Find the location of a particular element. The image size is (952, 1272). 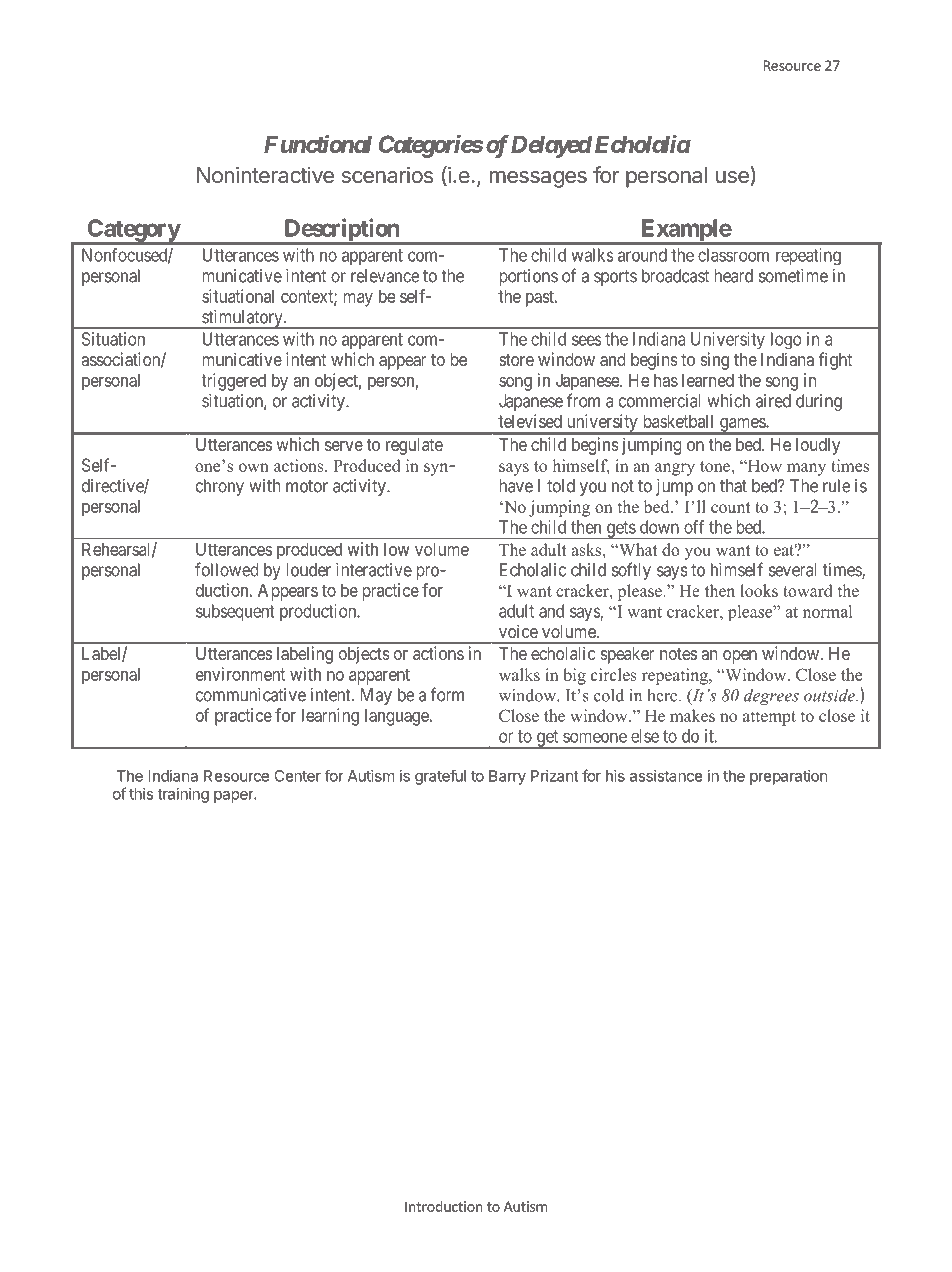

messages is located at coordinates (538, 179).
